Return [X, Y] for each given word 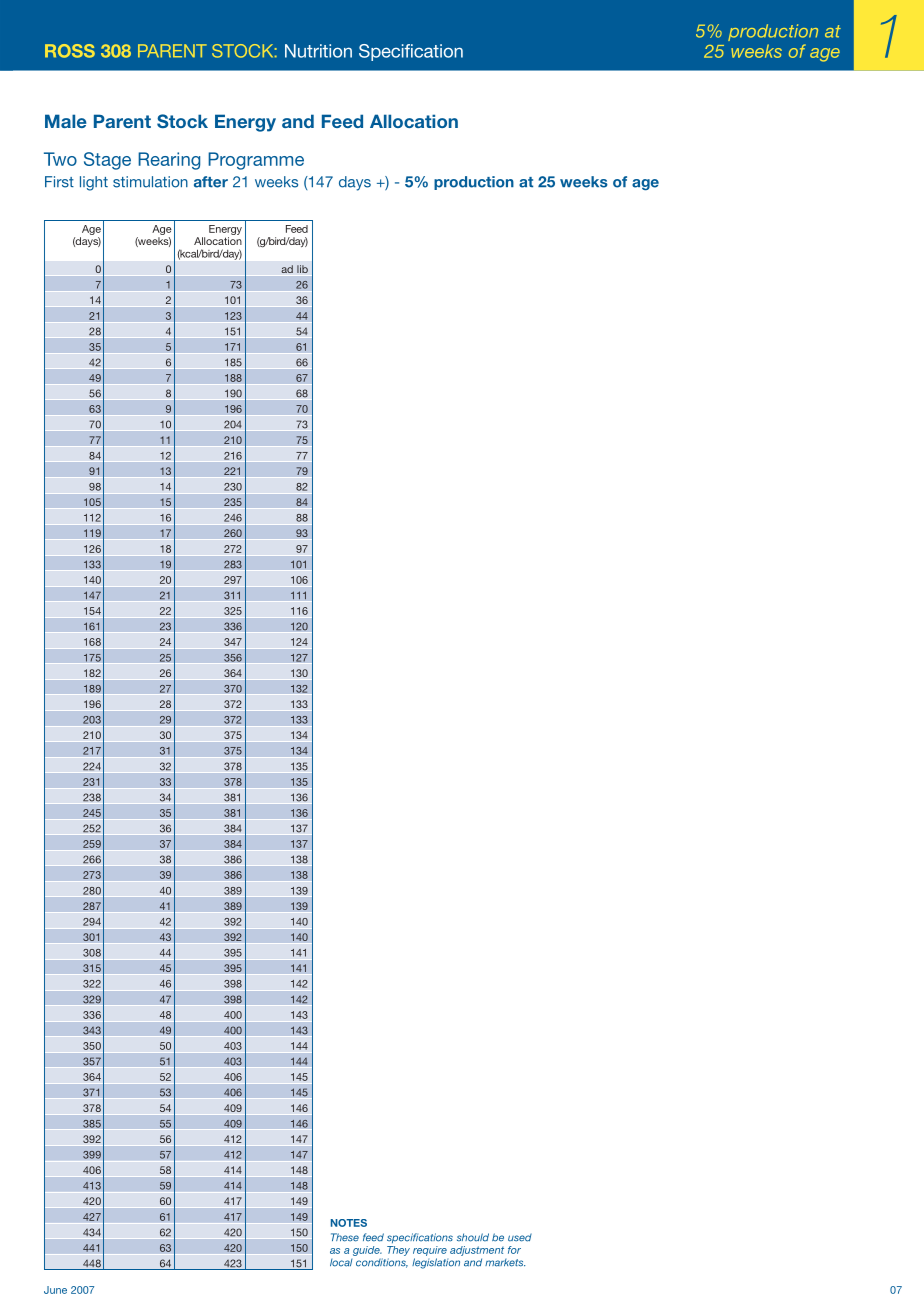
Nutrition [318, 51]
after [211, 182]
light [94, 183]
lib [302, 269]
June [55, 1290]
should [473, 1237]
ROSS [70, 51]
